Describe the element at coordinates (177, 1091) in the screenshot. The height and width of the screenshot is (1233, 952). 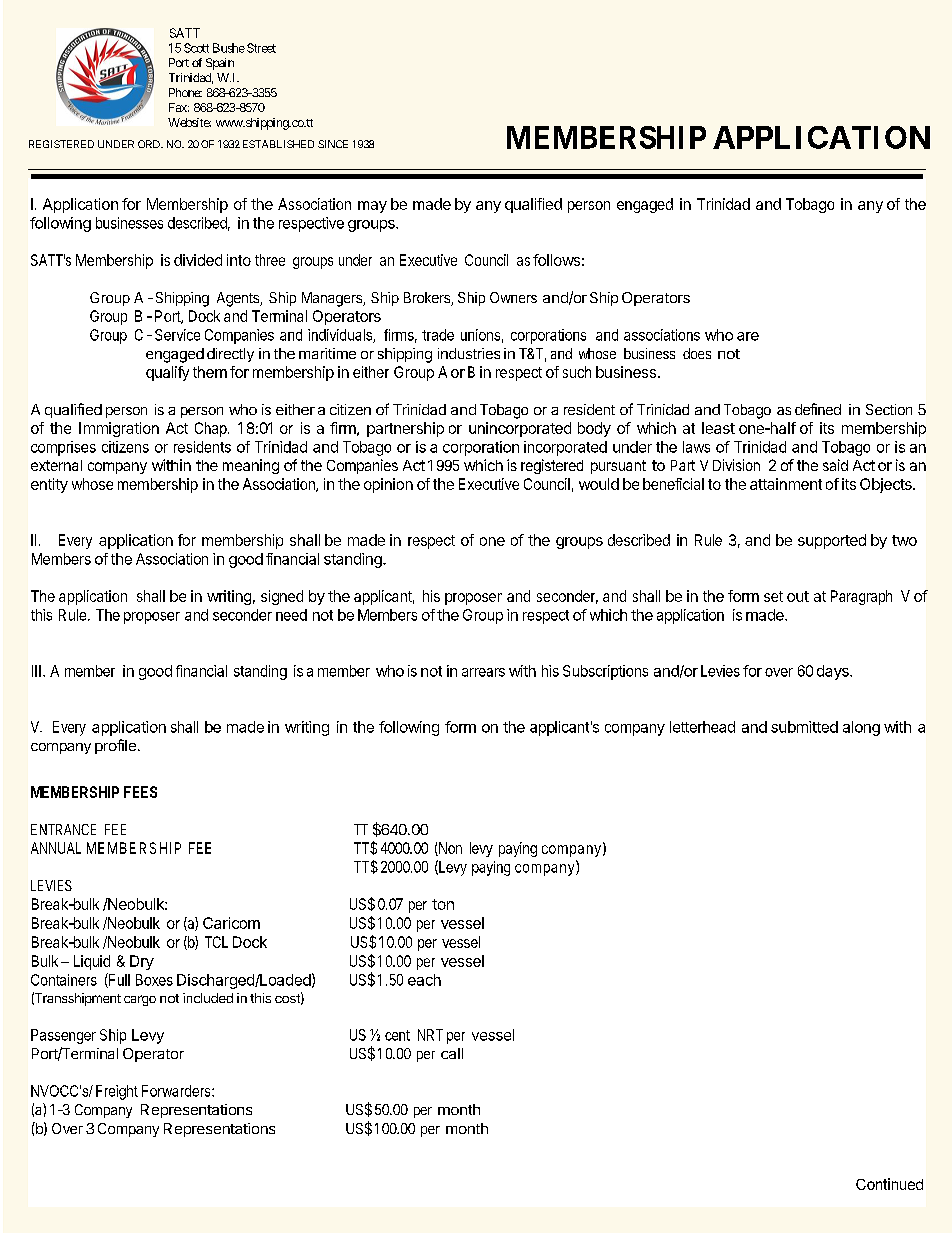
I see `Forwarders` at that location.
